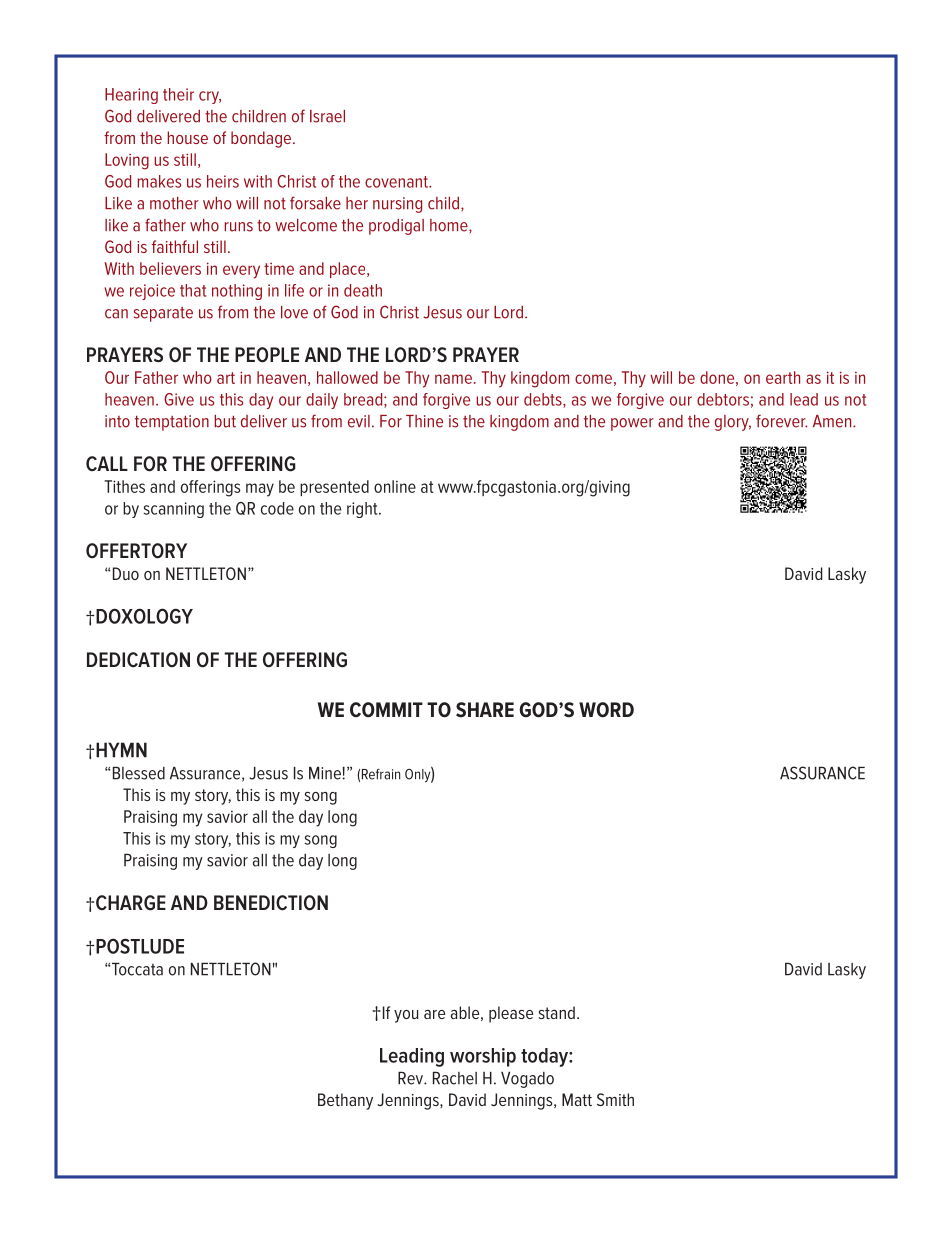 This screenshot has width=952, height=1233. Describe the element at coordinates (172, 423) in the screenshot. I see `temptation` at that location.
